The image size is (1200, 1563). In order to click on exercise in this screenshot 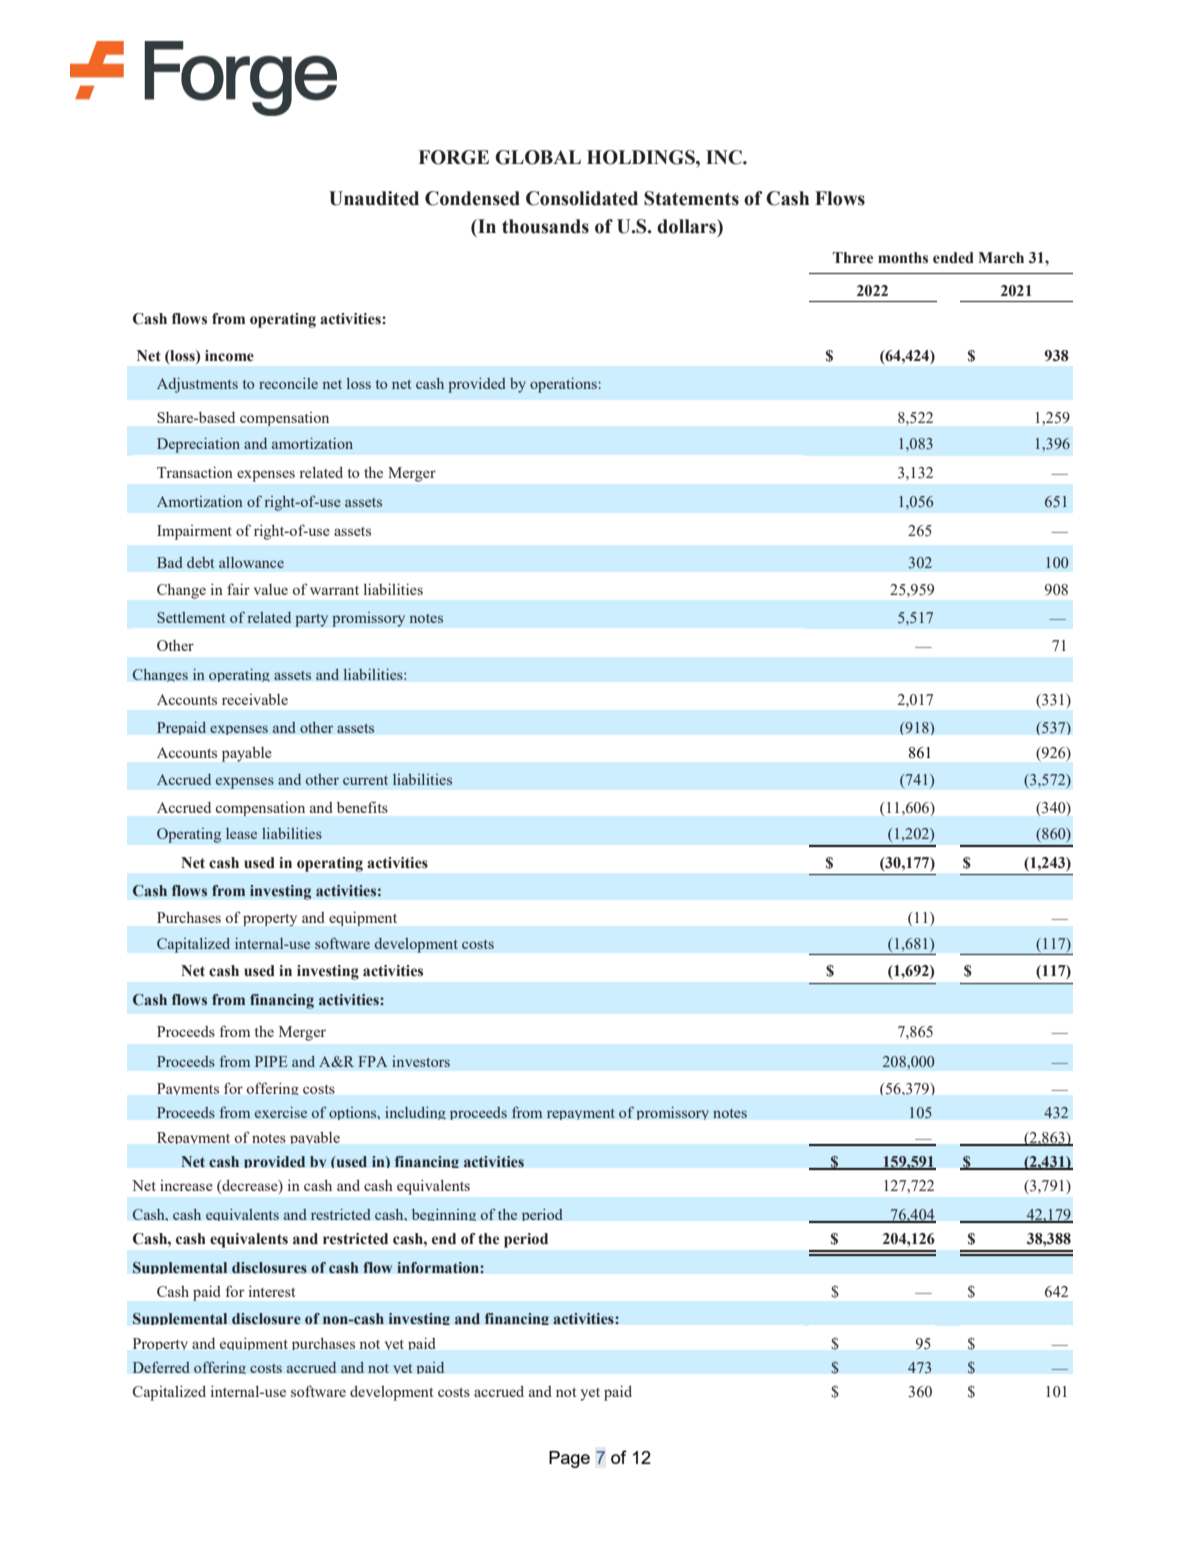, I will do `click(281, 1112)`.
